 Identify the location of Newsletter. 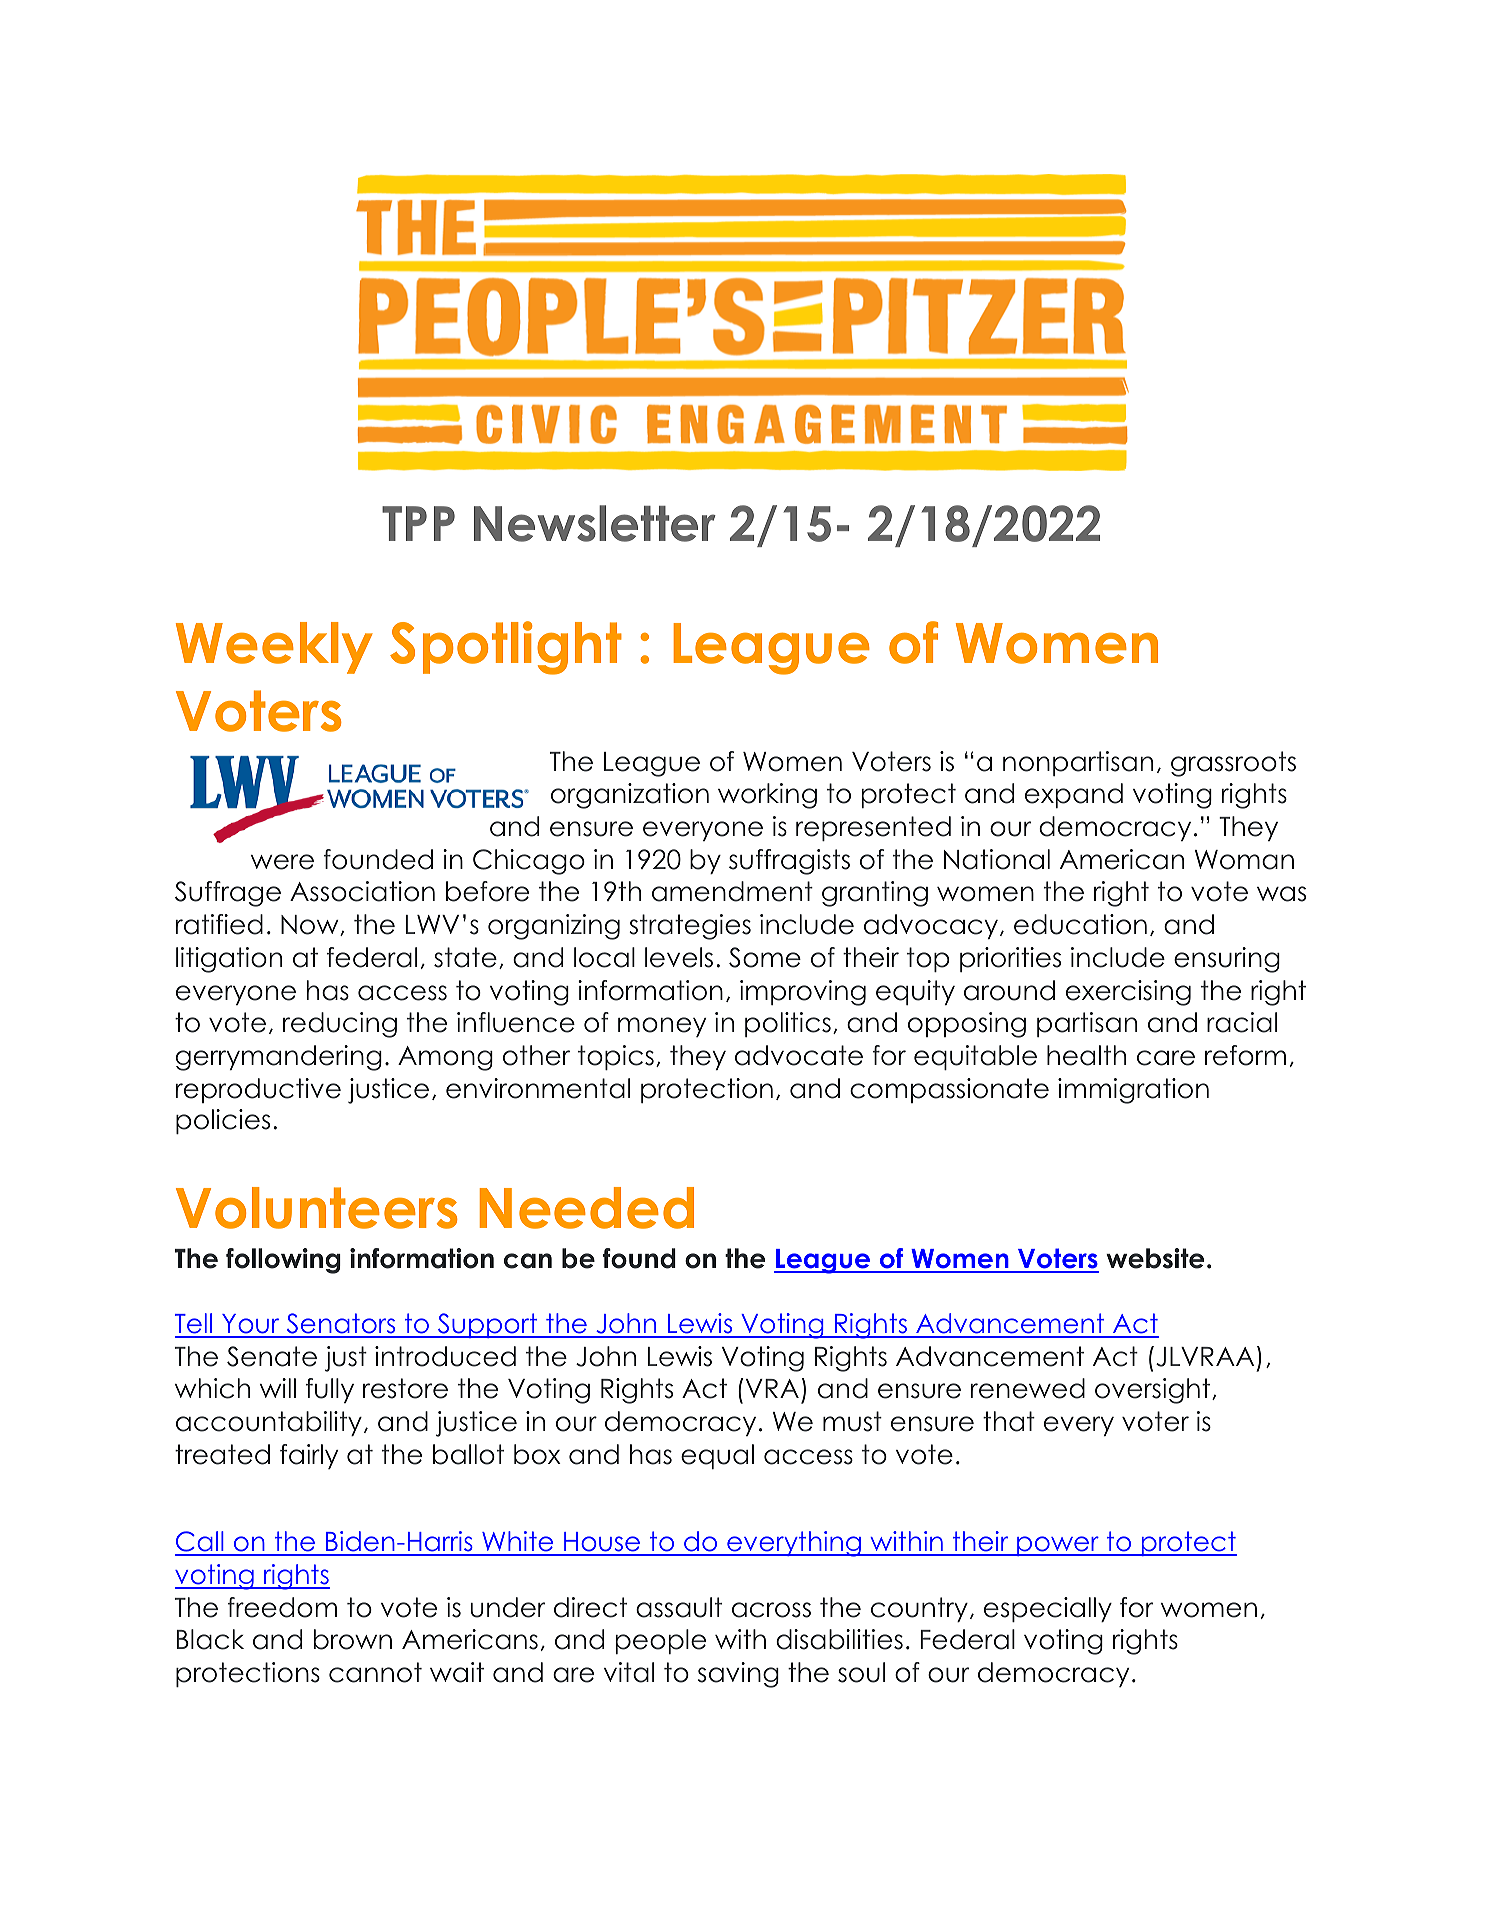
(595, 523).
